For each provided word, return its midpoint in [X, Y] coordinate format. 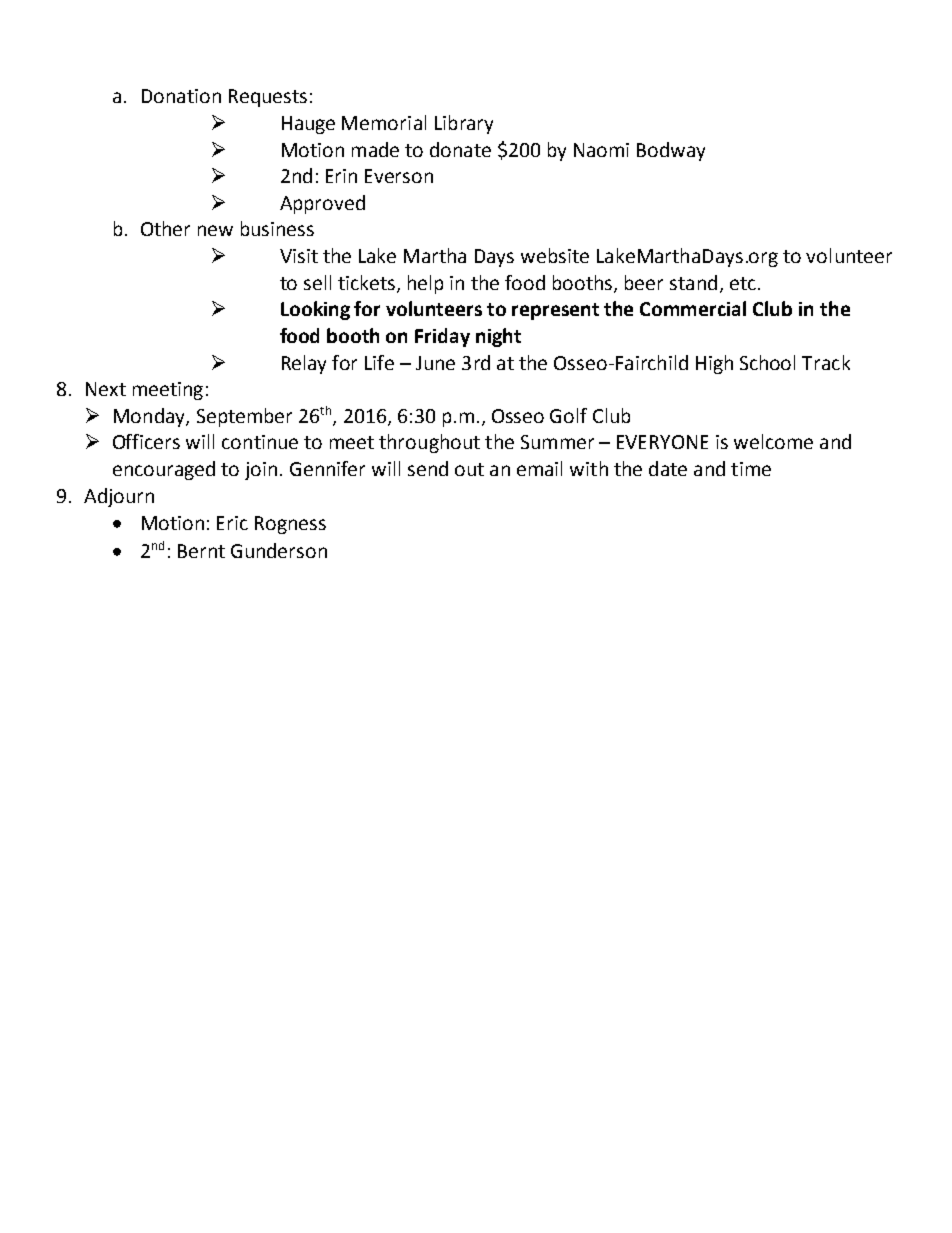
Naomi [601, 150]
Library [464, 124]
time [751, 469]
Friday [442, 337]
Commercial [693, 308]
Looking [315, 310]
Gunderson [279, 550]
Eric [232, 523]
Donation [181, 96]
